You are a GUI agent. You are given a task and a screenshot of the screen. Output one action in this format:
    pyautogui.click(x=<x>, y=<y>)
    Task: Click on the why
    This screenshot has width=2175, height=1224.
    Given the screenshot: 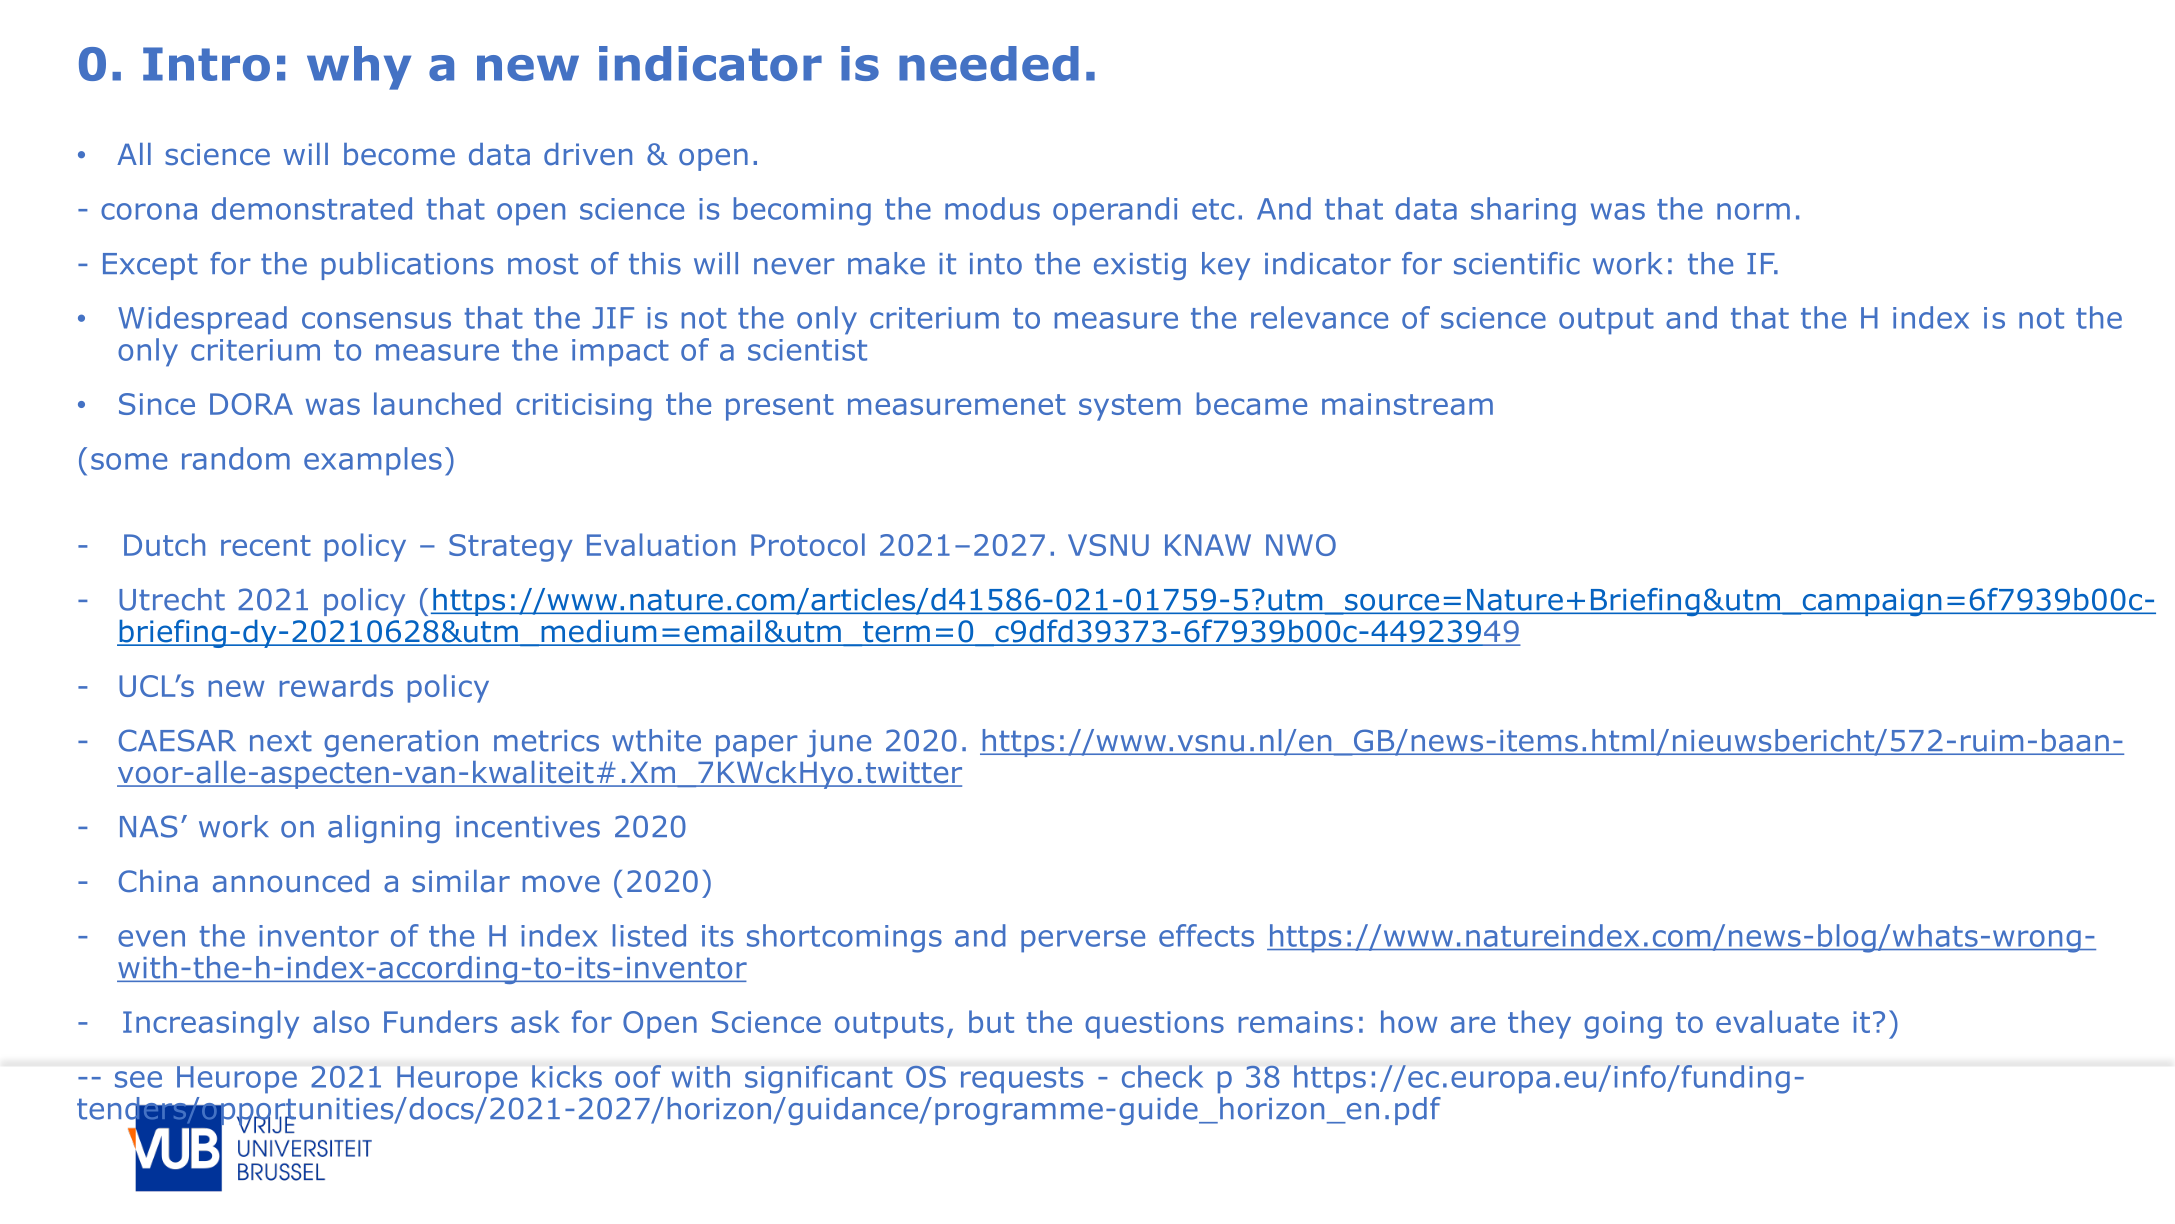 What is the action you would take?
    pyautogui.click(x=359, y=68)
